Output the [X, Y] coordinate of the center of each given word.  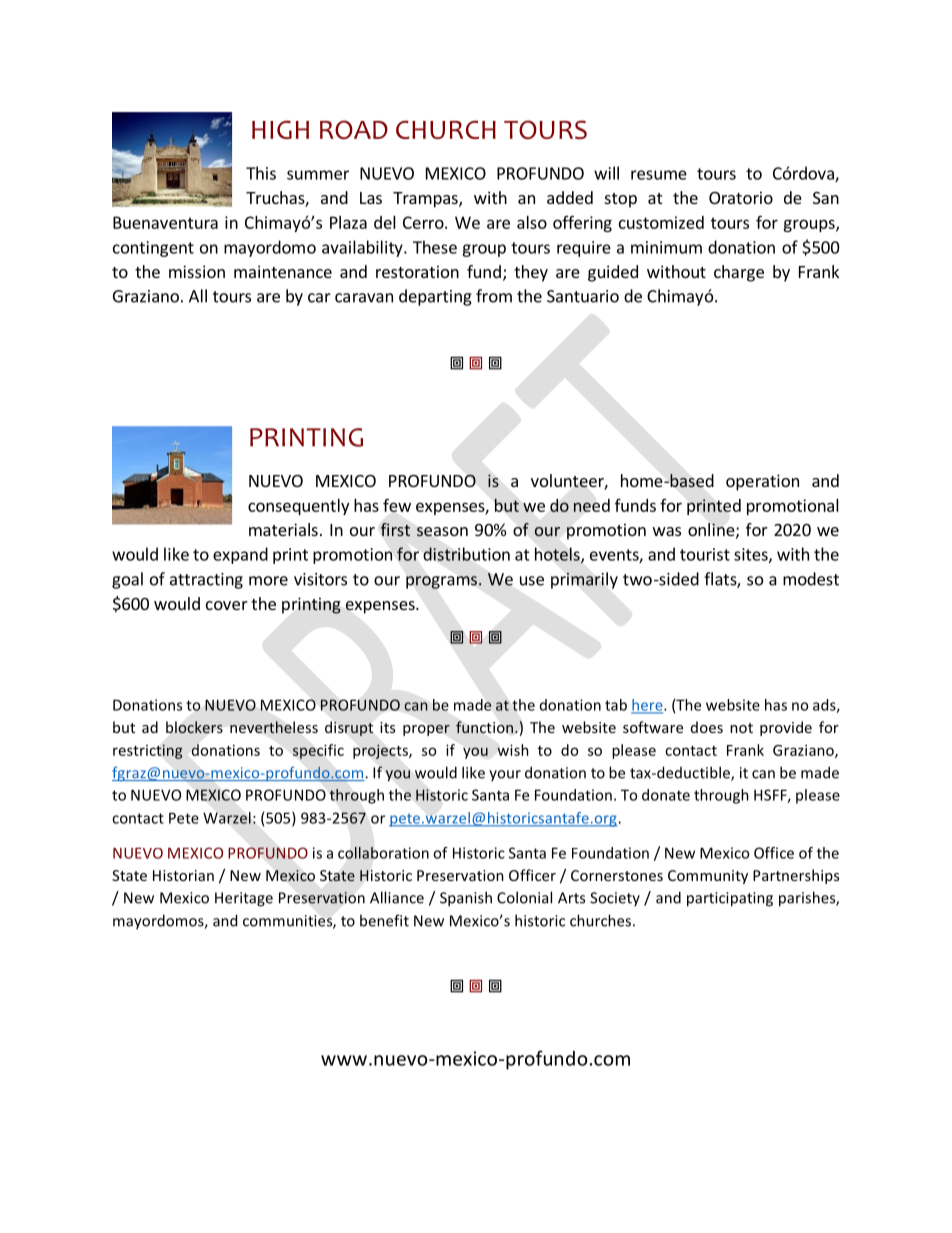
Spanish [466, 899]
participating [730, 899]
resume [659, 175]
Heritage [244, 899]
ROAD [354, 130]
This [261, 173]
